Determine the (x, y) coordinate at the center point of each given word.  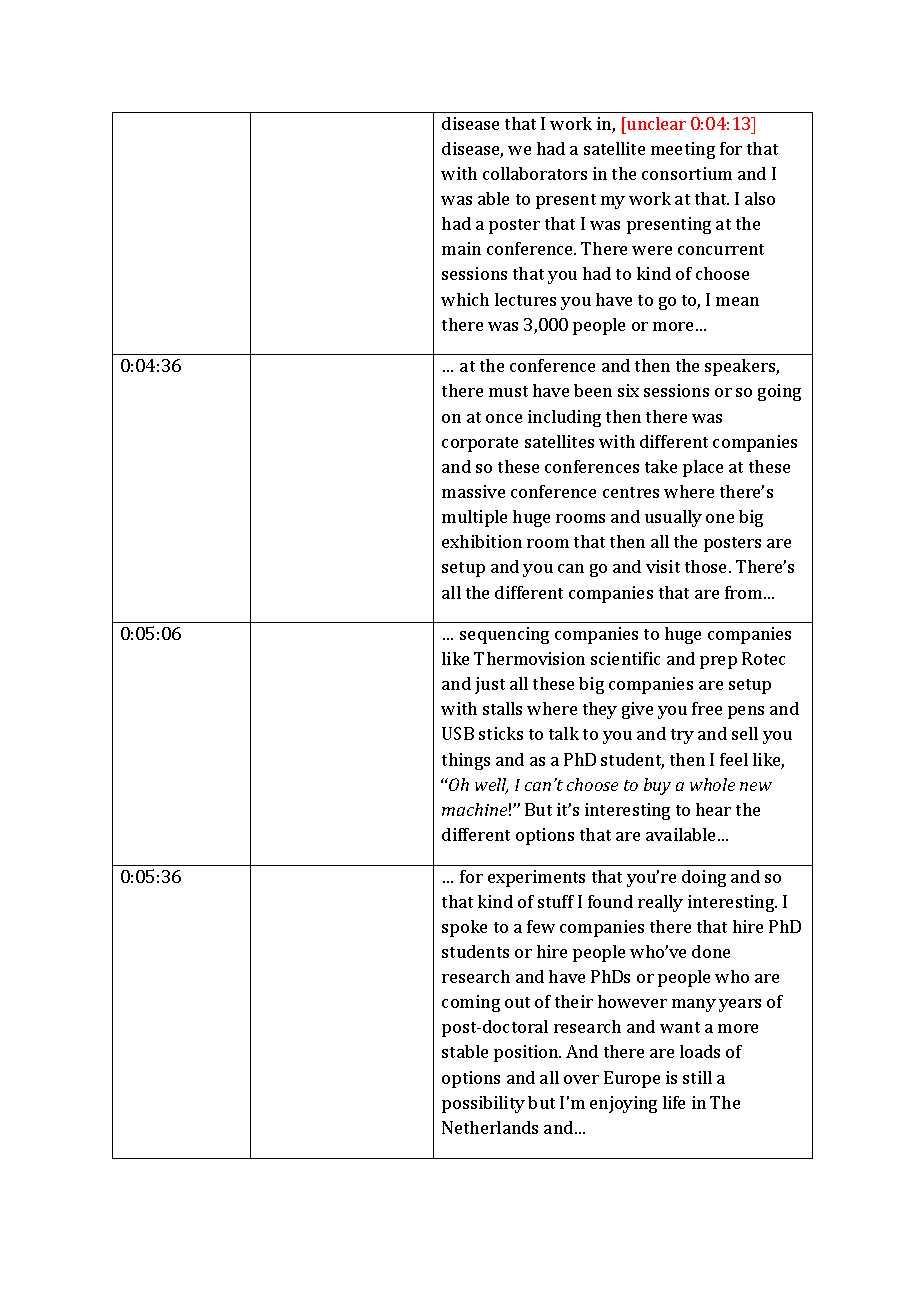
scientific (625, 658)
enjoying (623, 1104)
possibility (483, 1104)
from (745, 592)
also (760, 198)
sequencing (504, 635)
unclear (655, 123)
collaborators (535, 173)
